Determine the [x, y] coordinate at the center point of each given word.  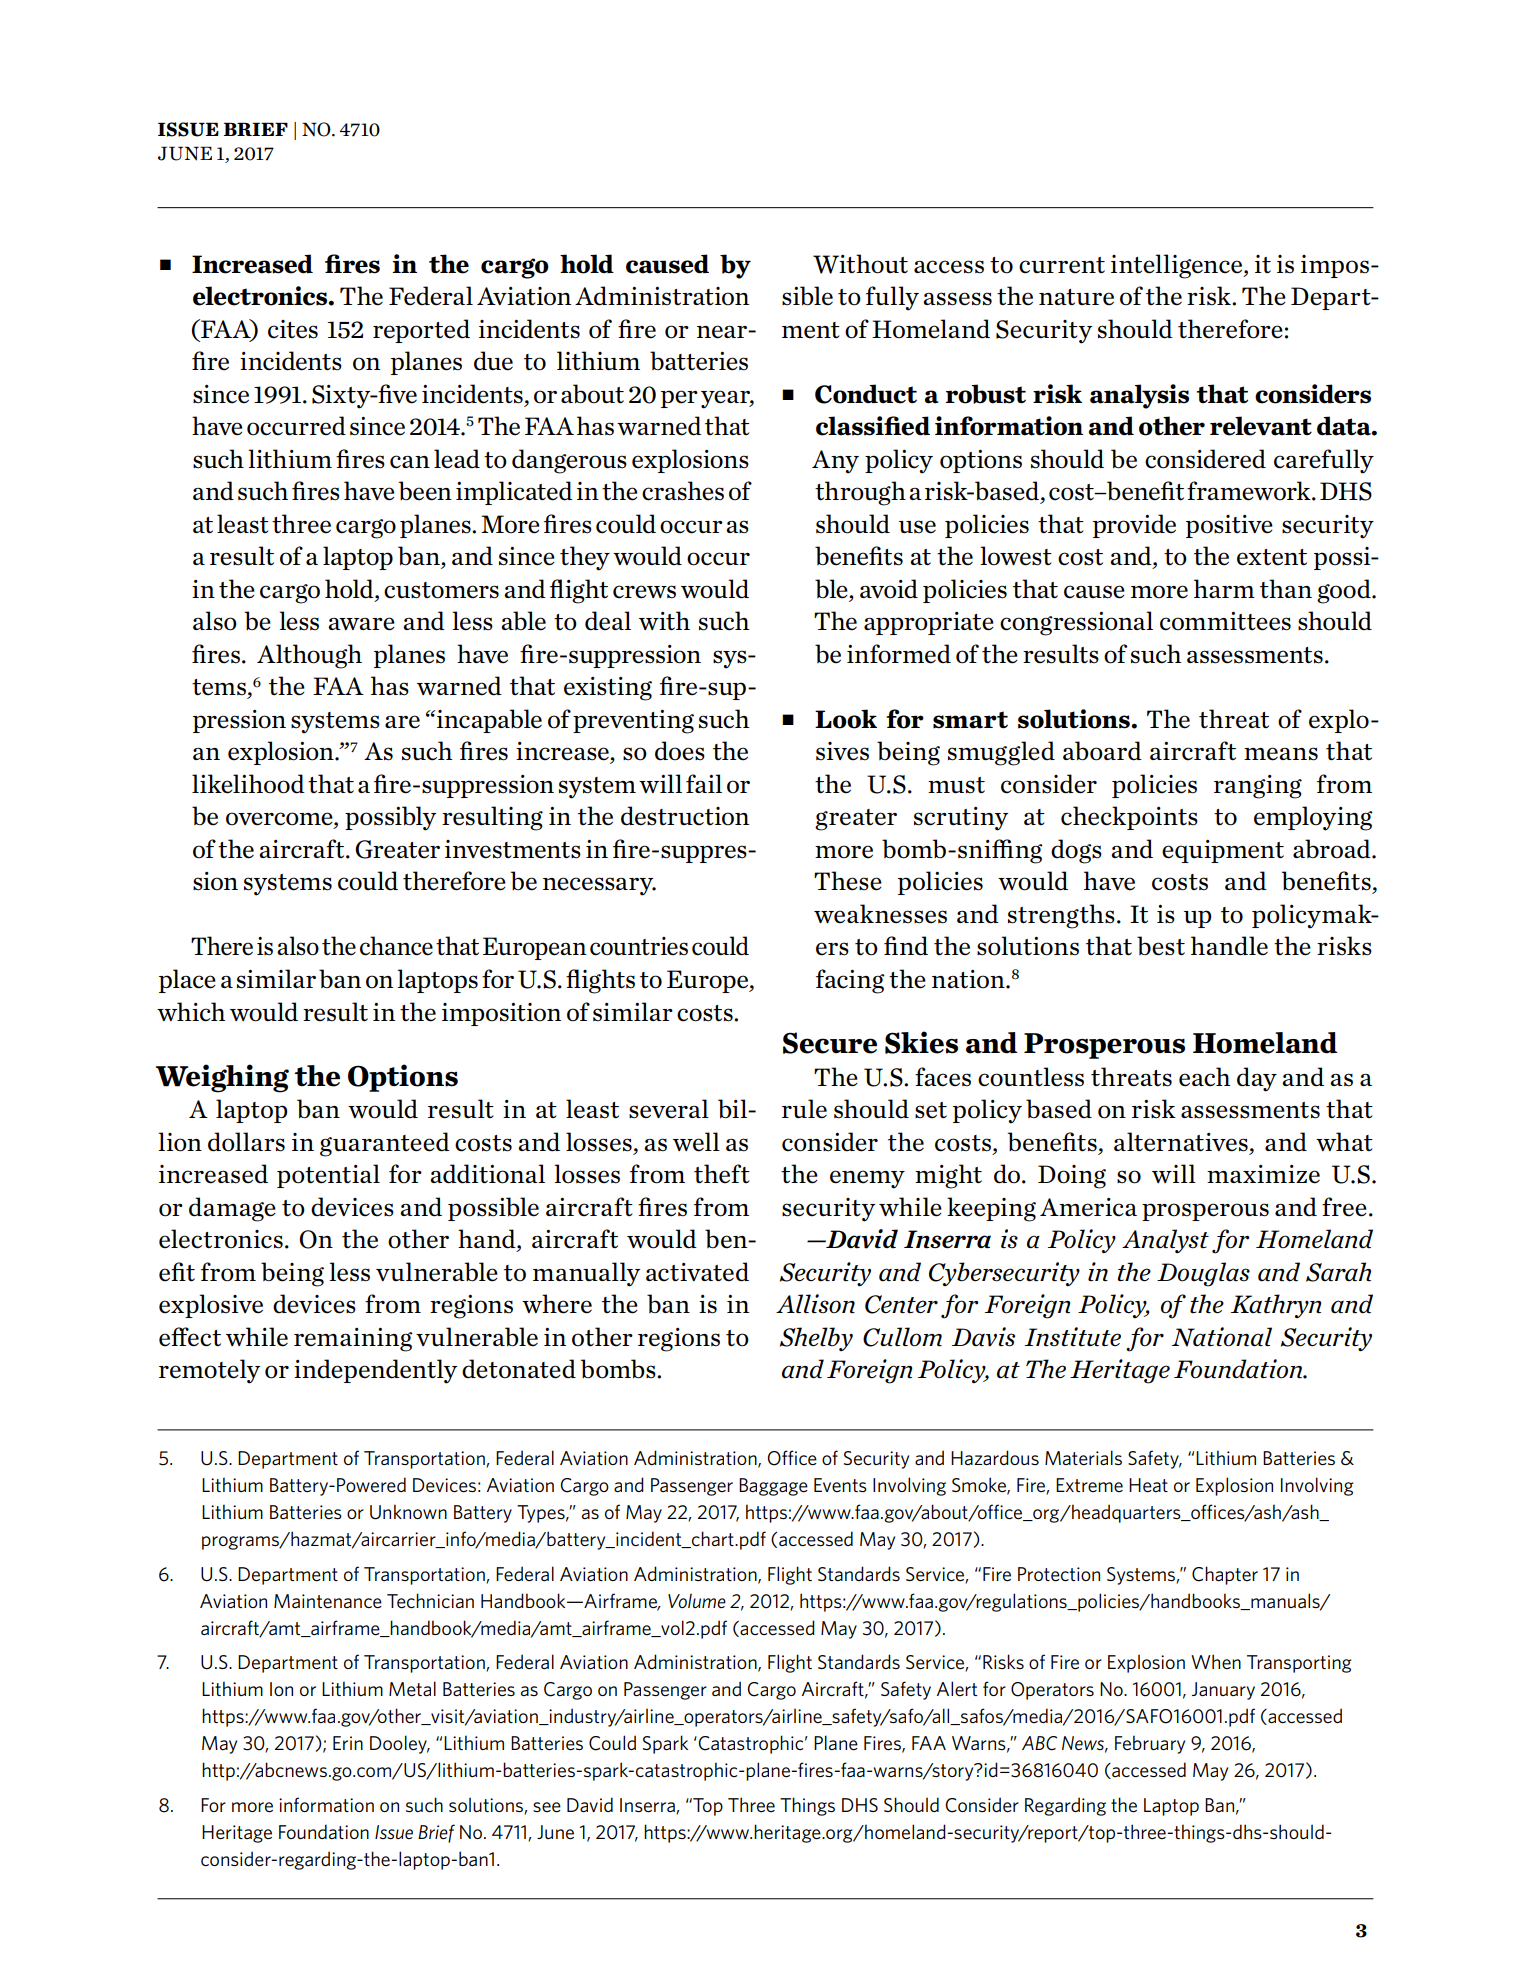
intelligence [1178, 266]
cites [293, 329]
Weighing [222, 1078]
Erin [348, 1743]
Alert [957, 1688]
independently [375, 1371]
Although [309, 656]
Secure [830, 1043]
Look [846, 719]
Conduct [866, 394]
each [1204, 1077]
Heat [1148, 1485]
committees [1225, 621]
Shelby [816, 1339]
